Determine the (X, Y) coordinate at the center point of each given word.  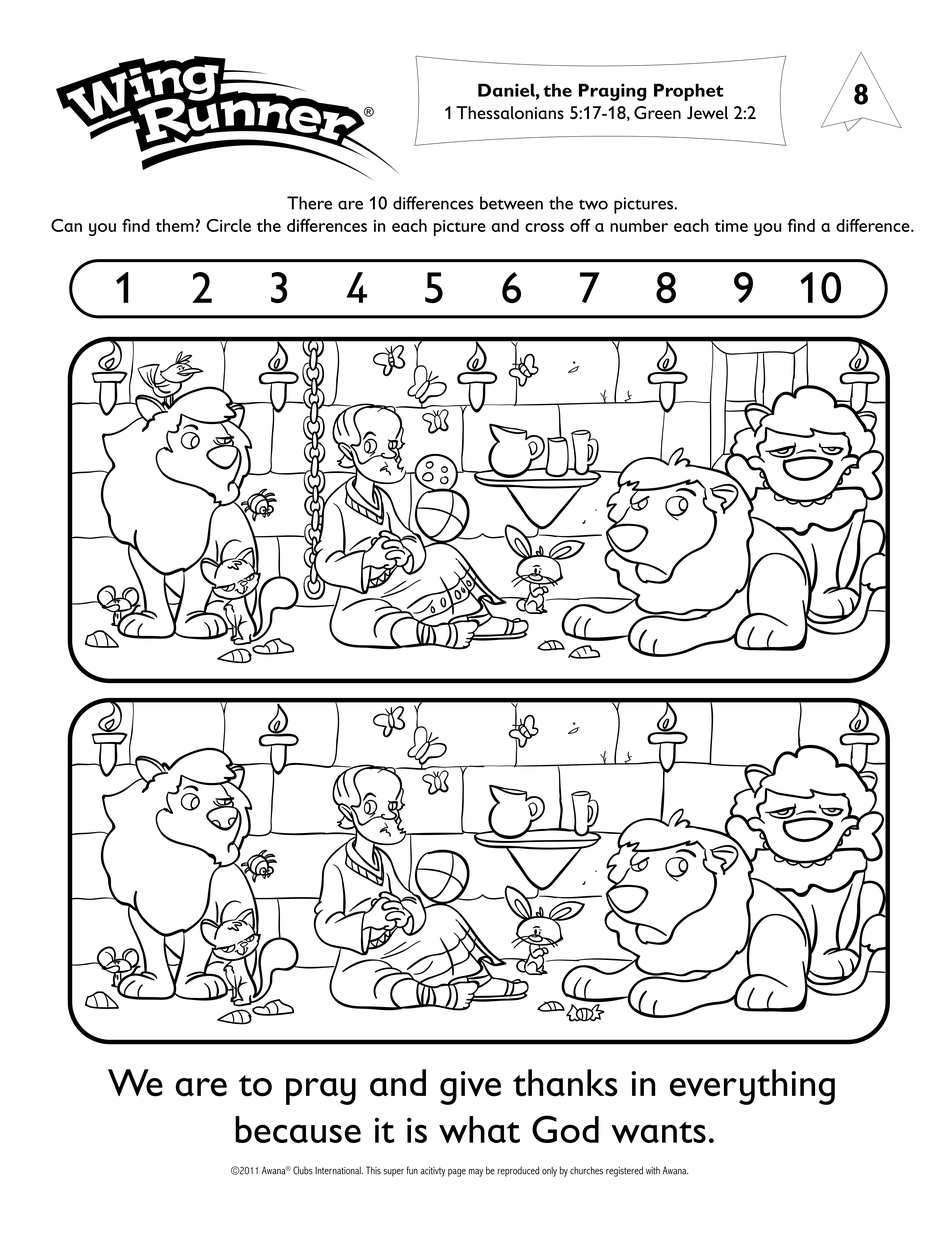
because (298, 1129)
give (470, 1088)
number (639, 225)
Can (66, 225)
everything (752, 1087)
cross (544, 227)
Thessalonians (510, 112)
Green (657, 112)
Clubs (303, 1170)
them (175, 225)
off (580, 225)
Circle (228, 225)
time (731, 226)
